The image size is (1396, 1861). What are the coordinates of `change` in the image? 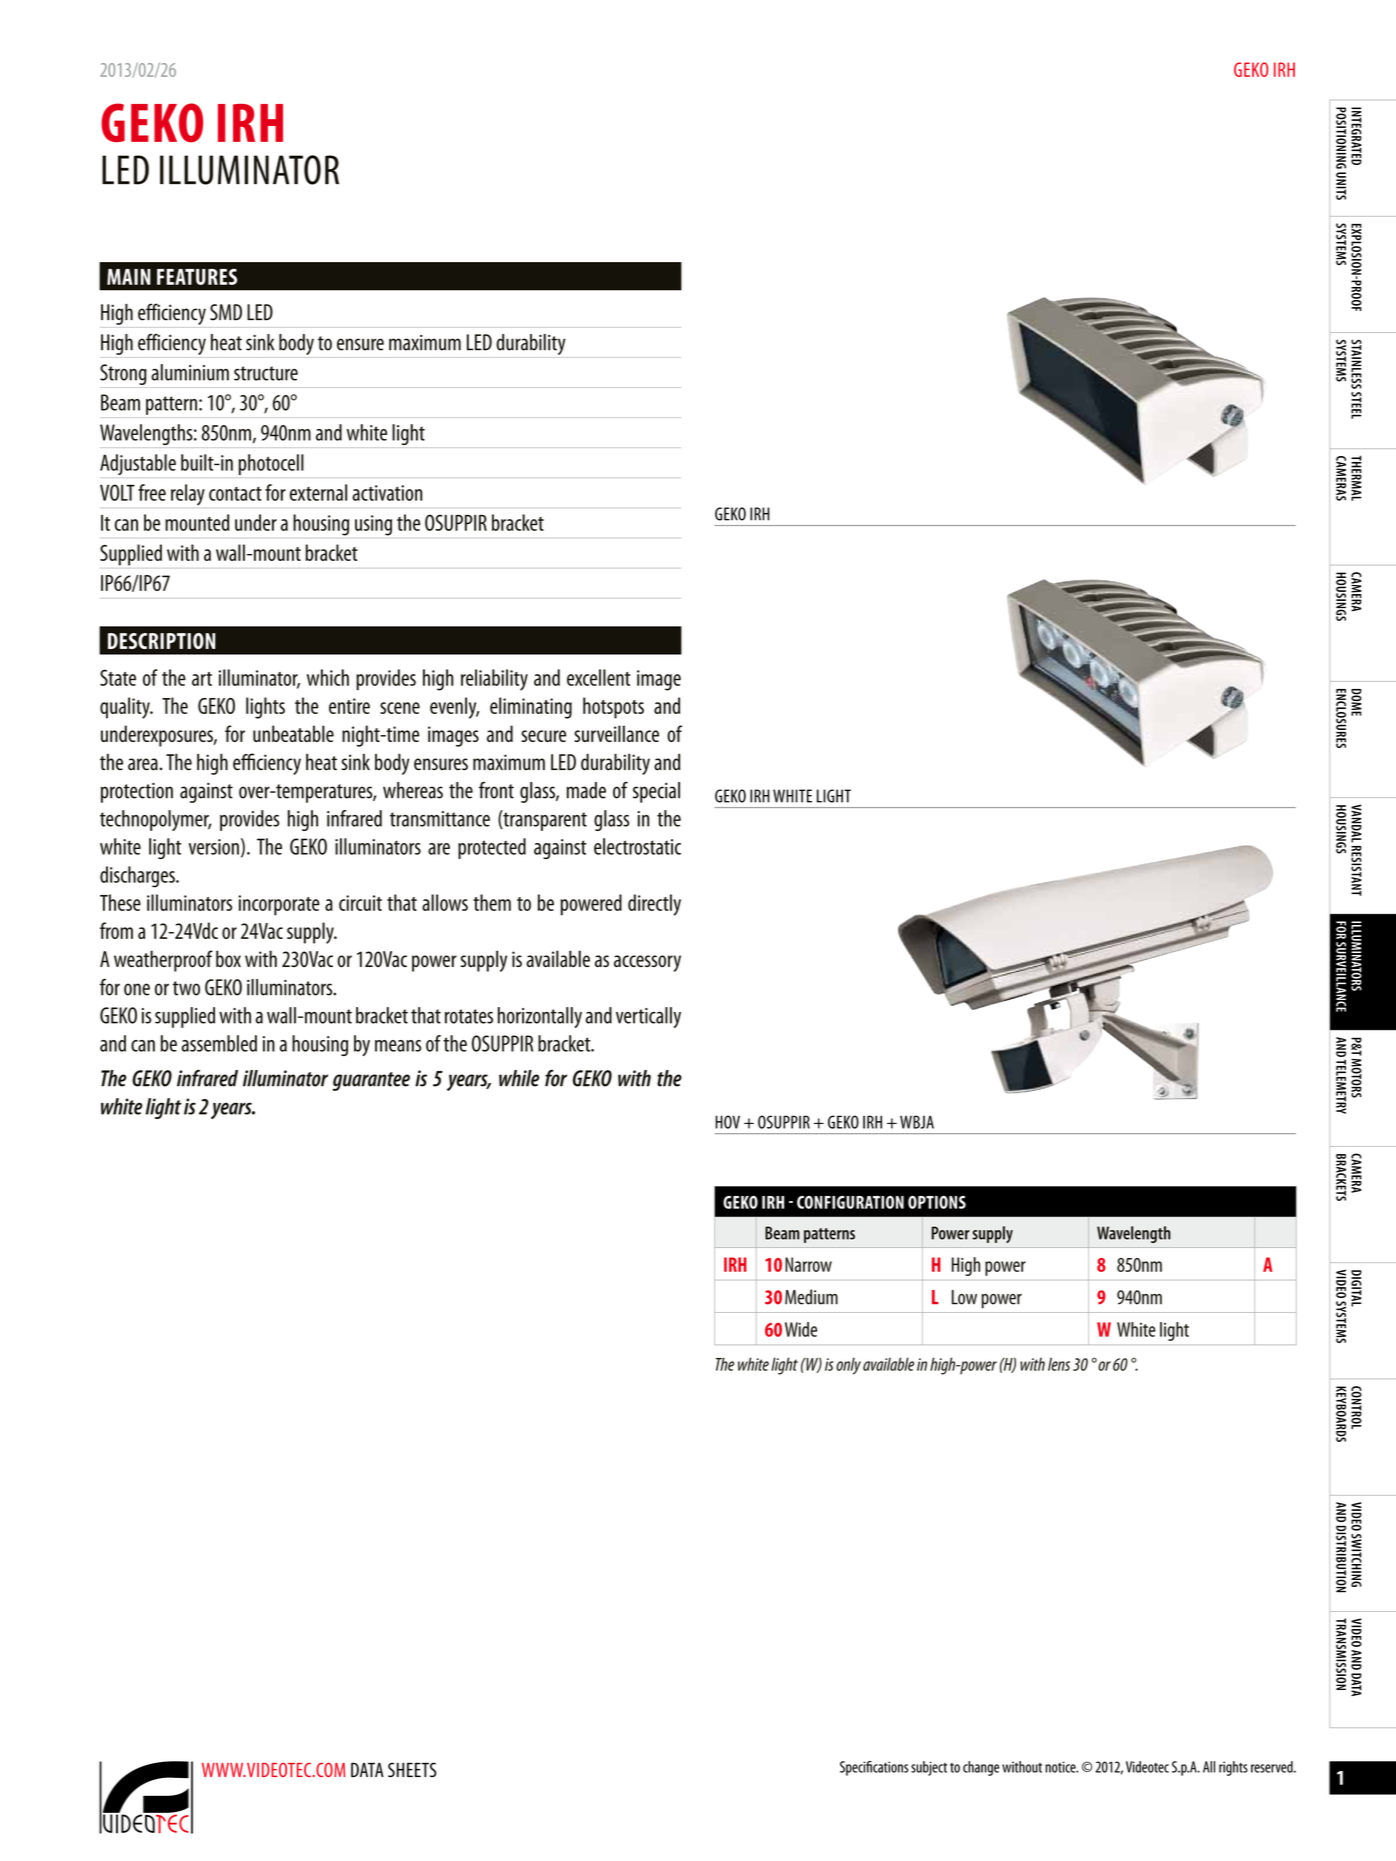 It's located at (981, 1768).
